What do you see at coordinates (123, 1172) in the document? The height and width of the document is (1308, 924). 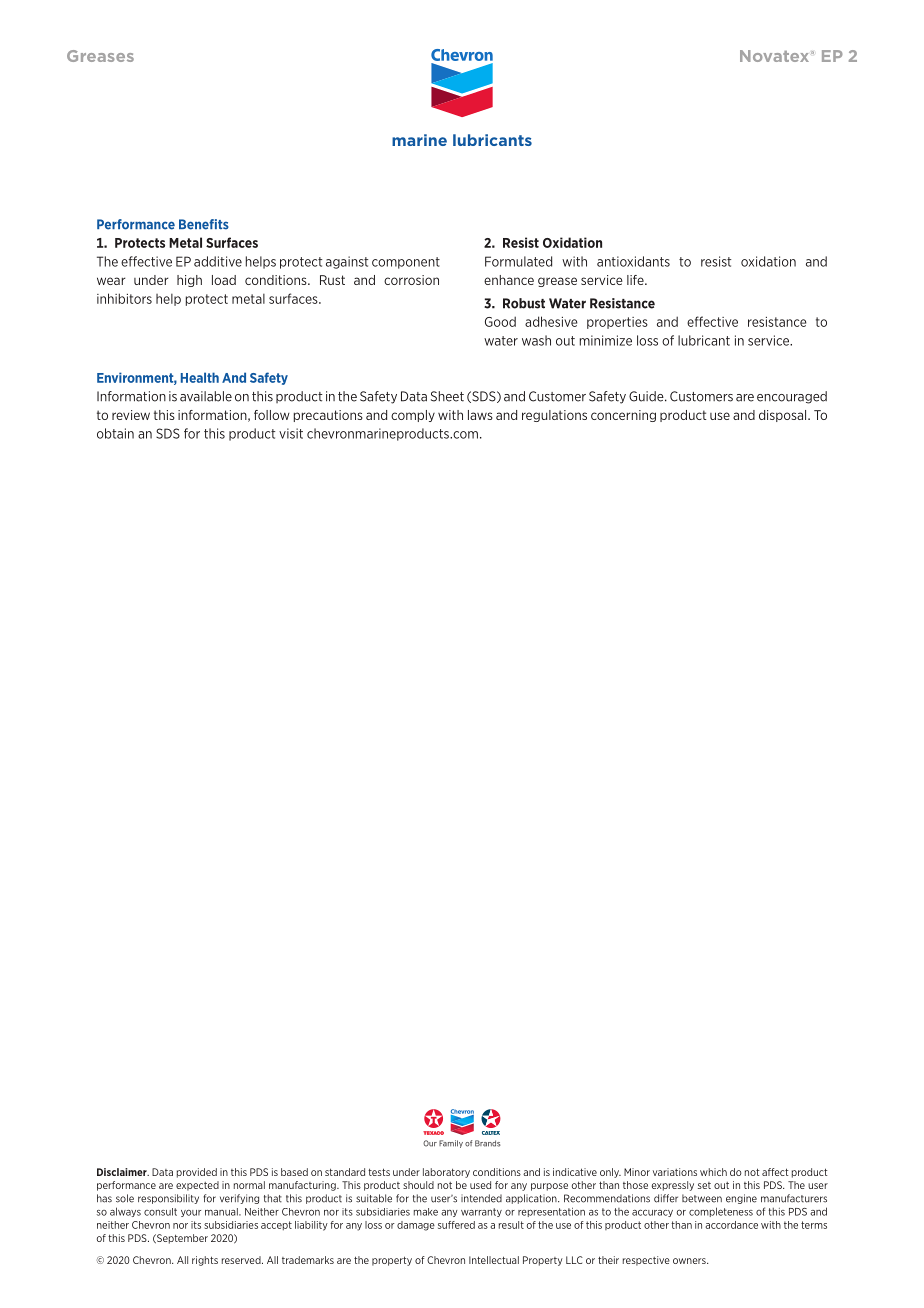 I see `Disclaimer` at bounding box center [123, 1172].
